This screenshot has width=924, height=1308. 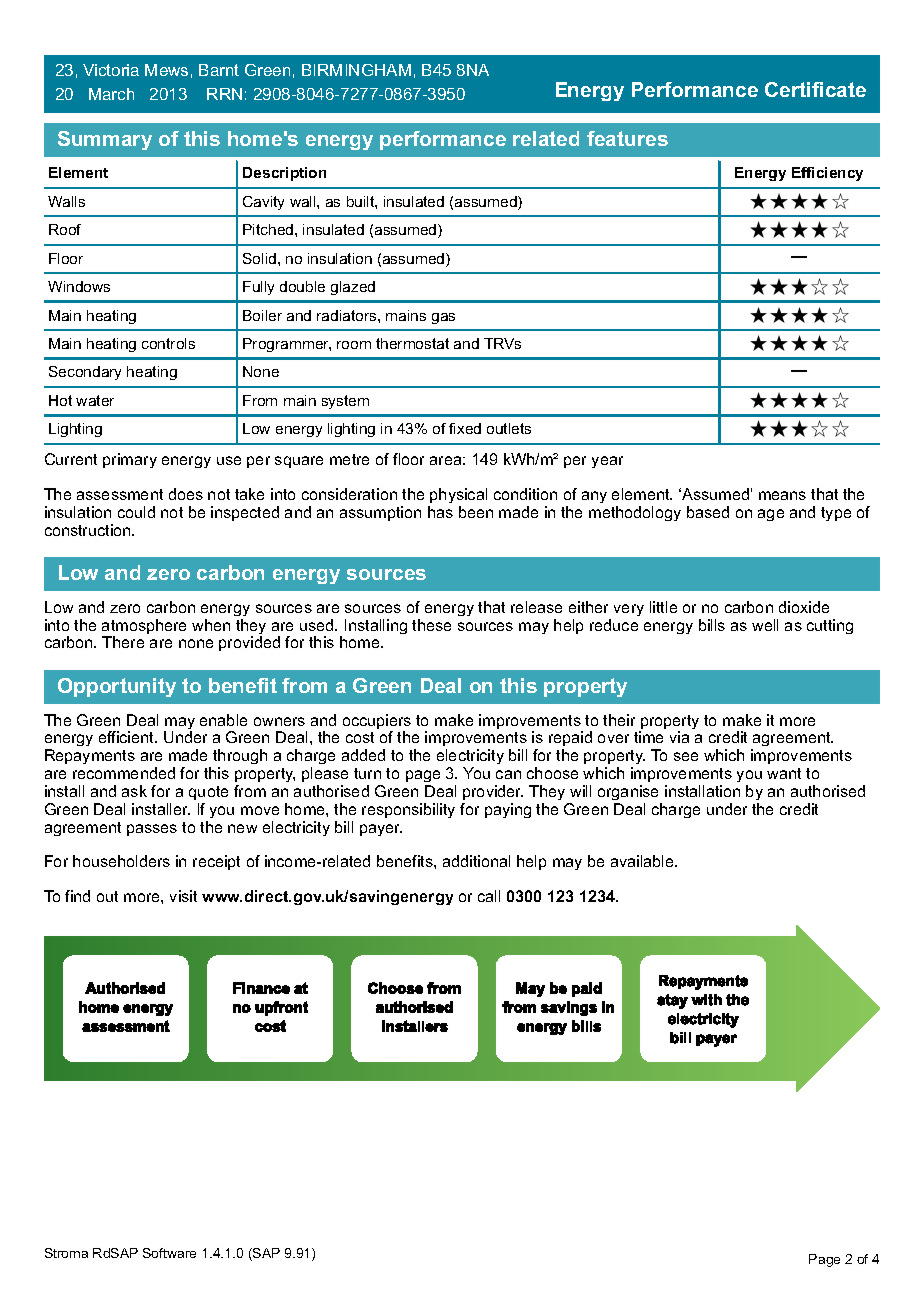 I want to click on Stroma, so click(x=66, y=1253).
